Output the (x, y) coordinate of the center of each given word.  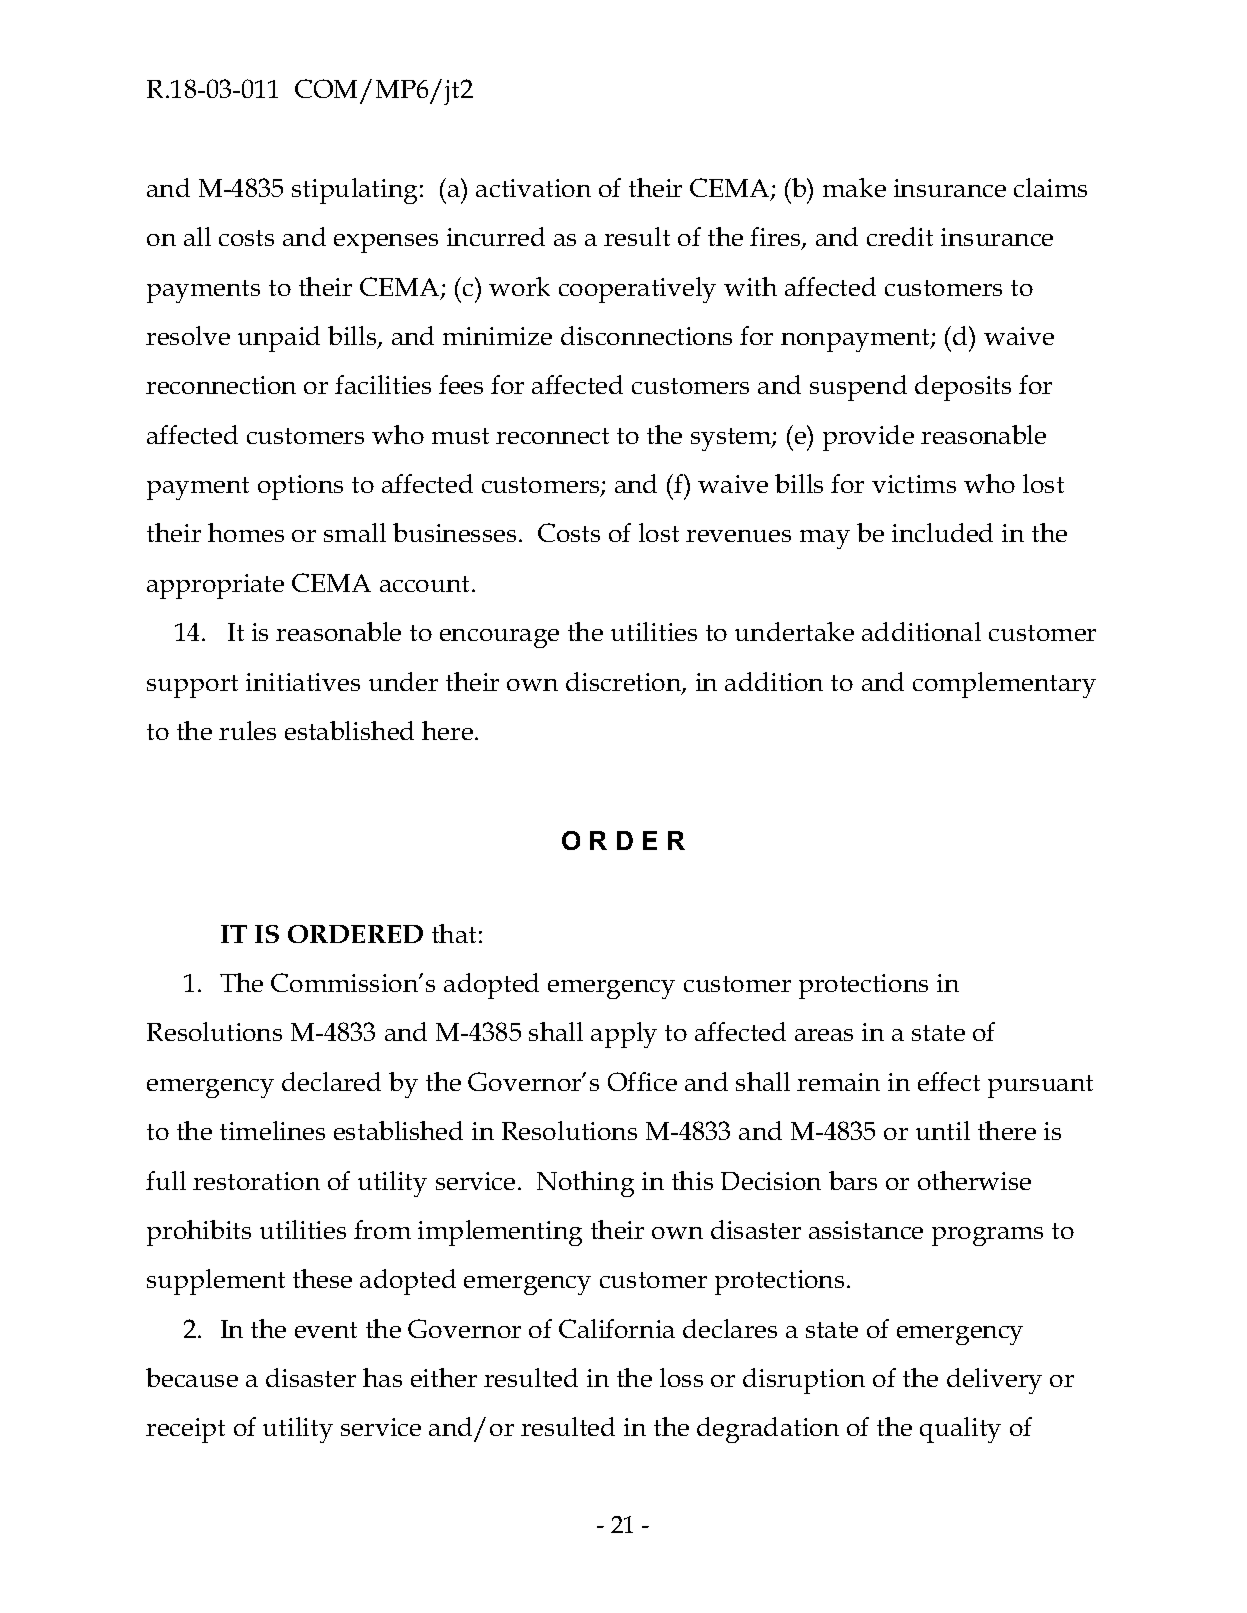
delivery (994, 1381)
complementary (1004, 685)
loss (681, 1377)
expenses (386, 243)
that (454, 933)
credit (900, 236)
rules (247, 730)
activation (533, 188)
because (192, 1377)
